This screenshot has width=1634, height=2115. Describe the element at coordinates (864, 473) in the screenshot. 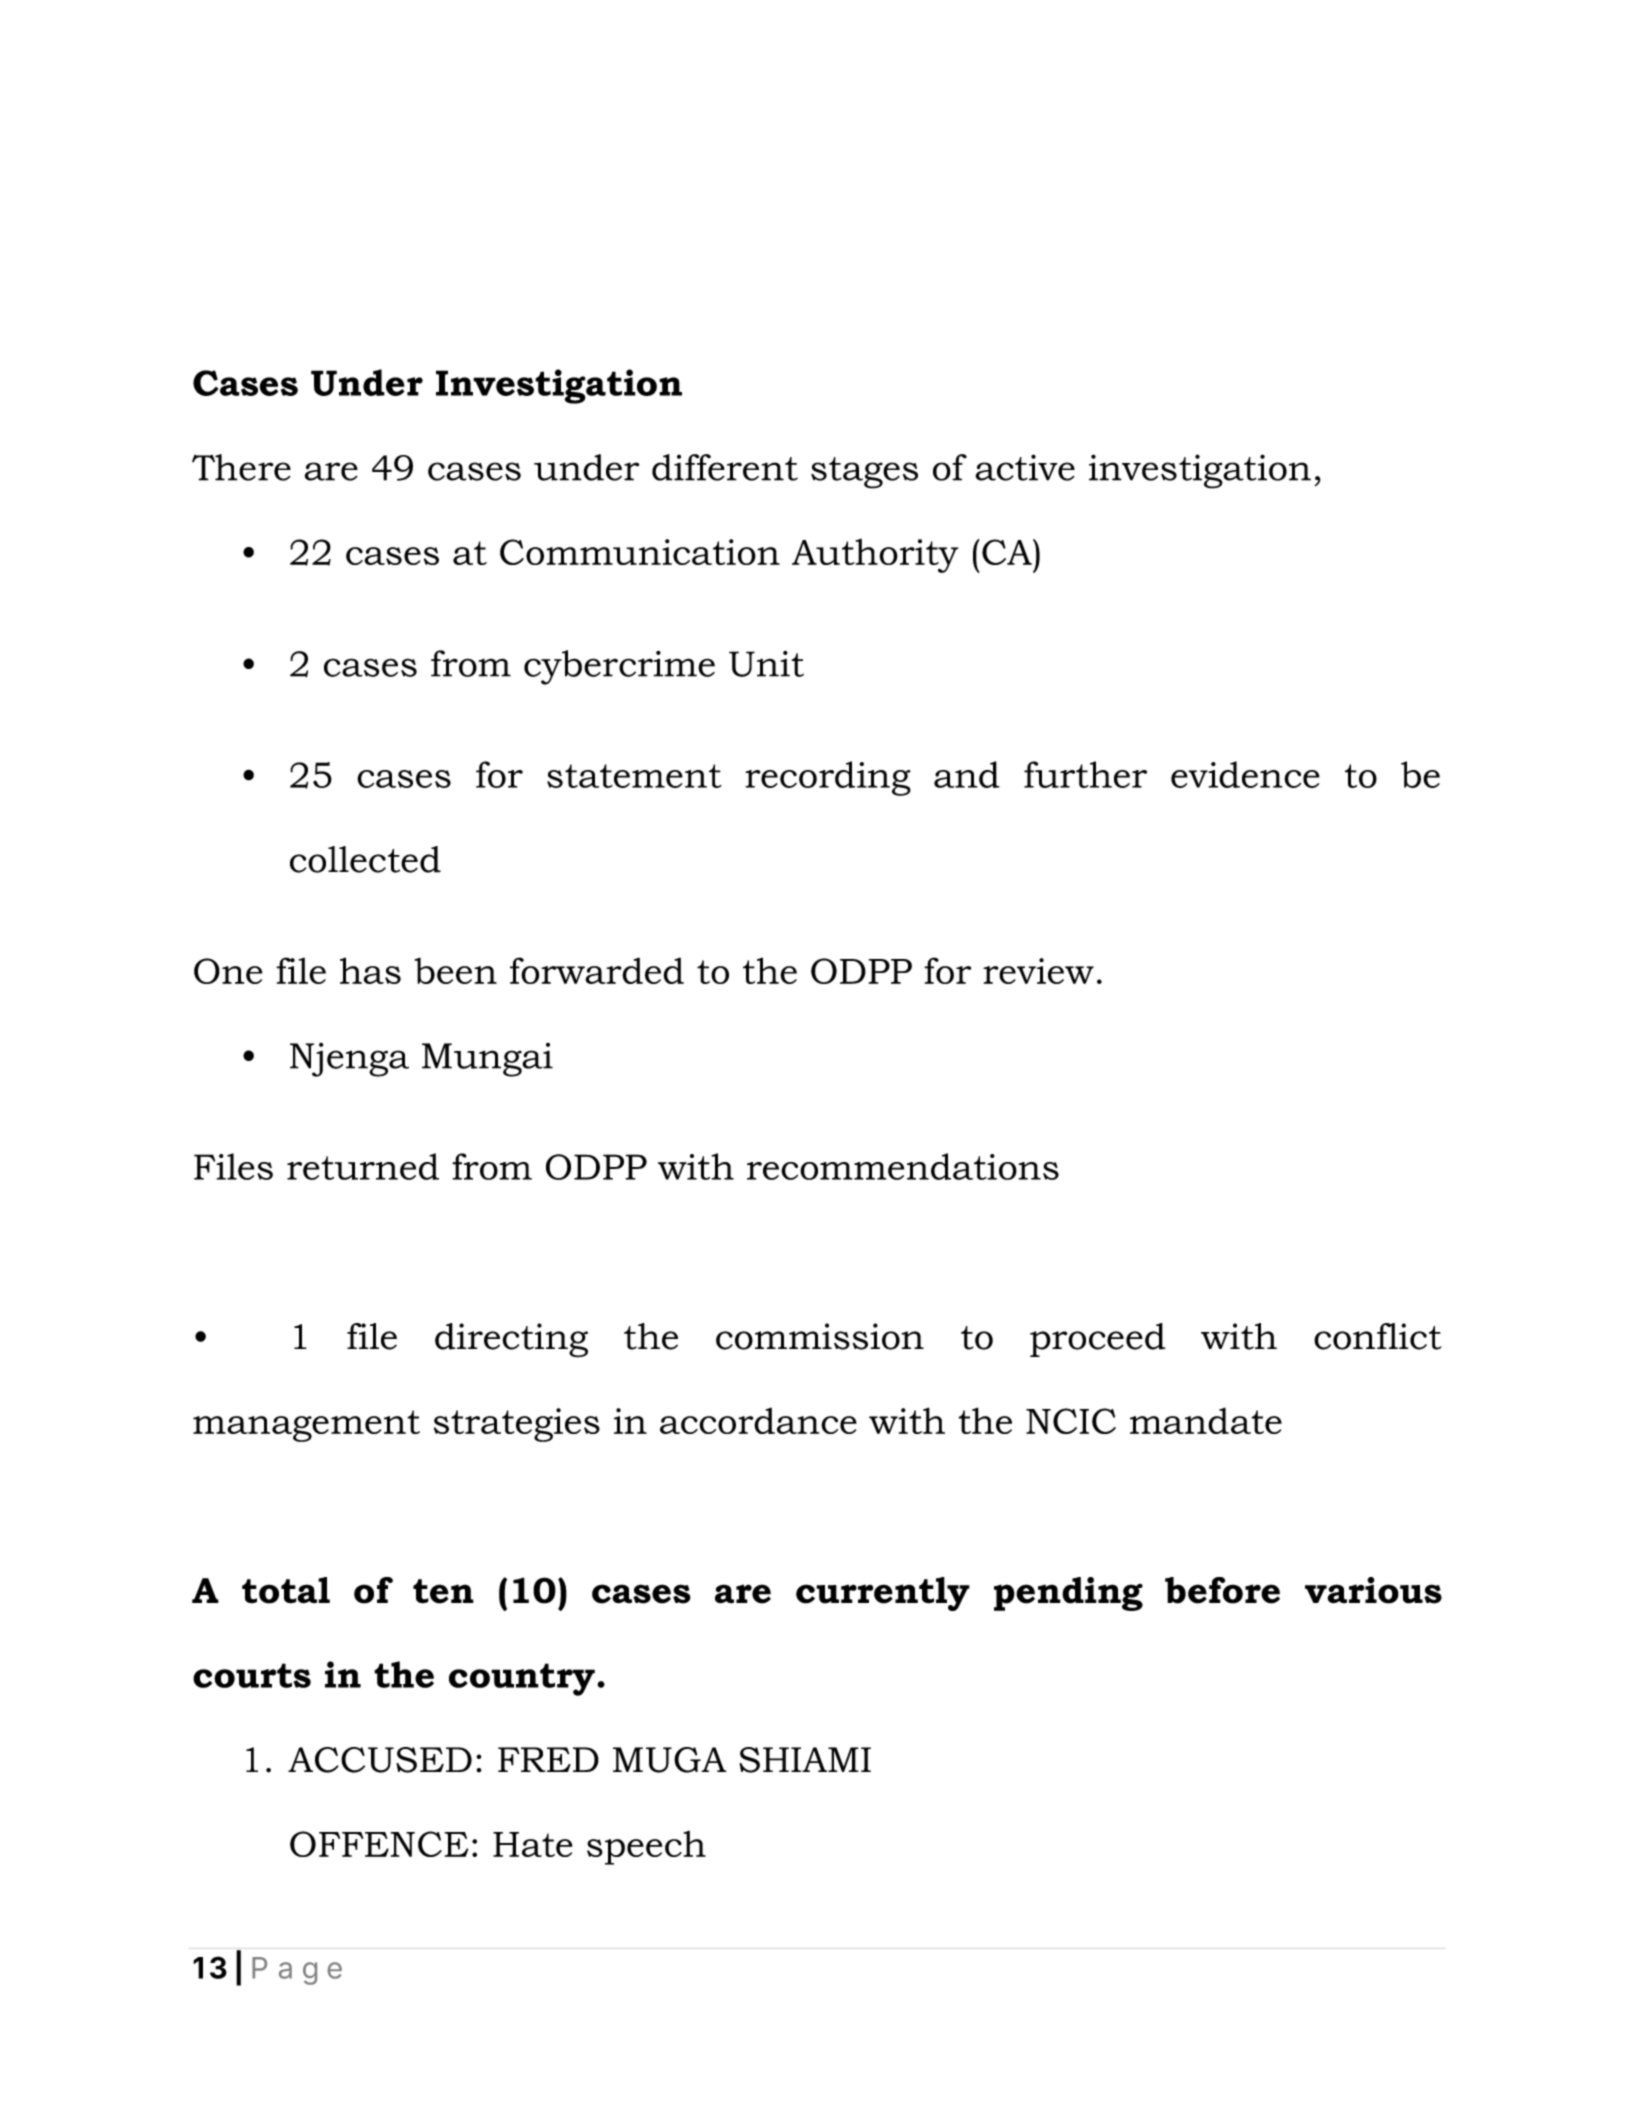

I see `stages` at that location.
